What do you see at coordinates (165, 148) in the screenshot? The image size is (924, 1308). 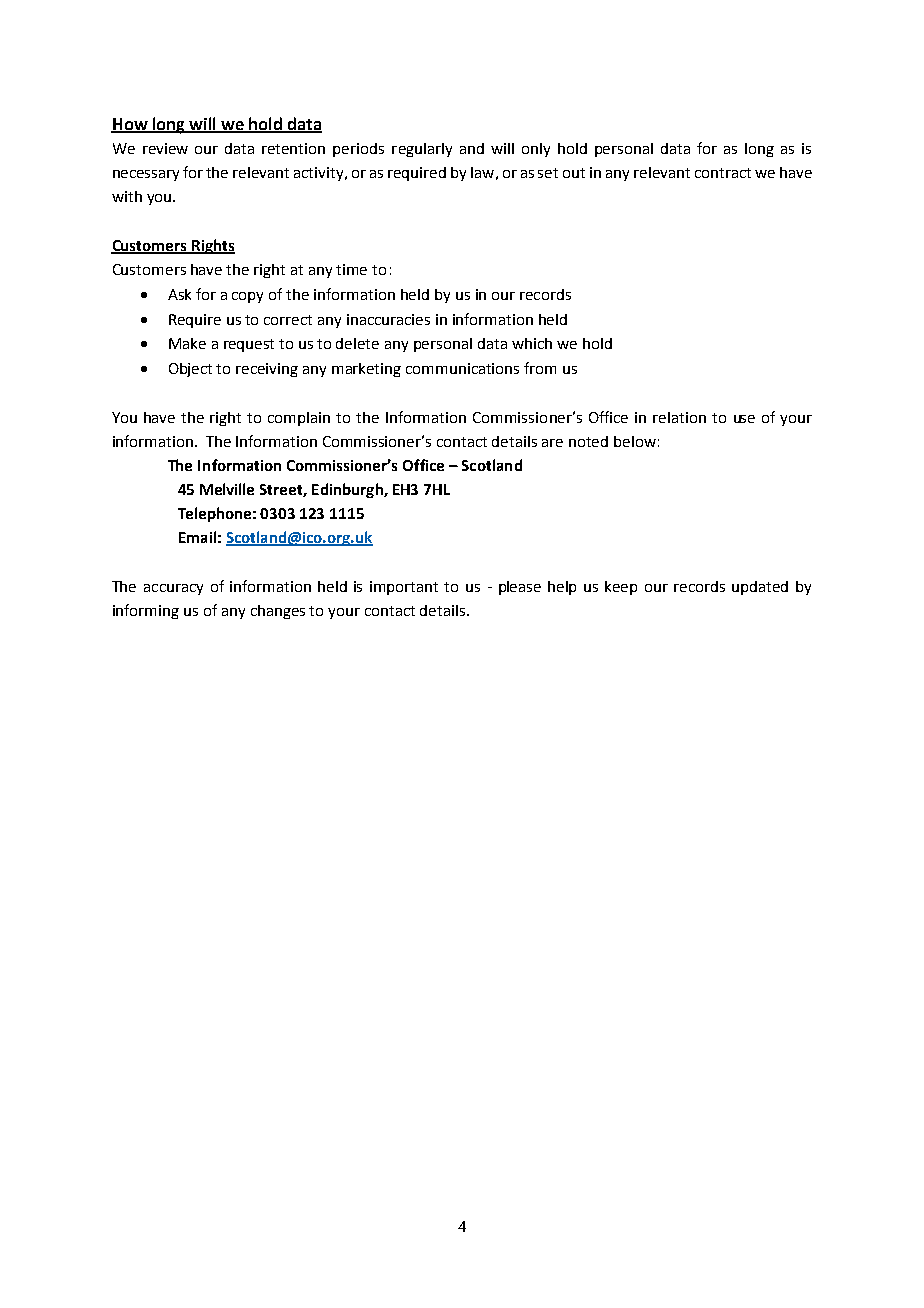 I see `review` at bounding box center [165, 148].
